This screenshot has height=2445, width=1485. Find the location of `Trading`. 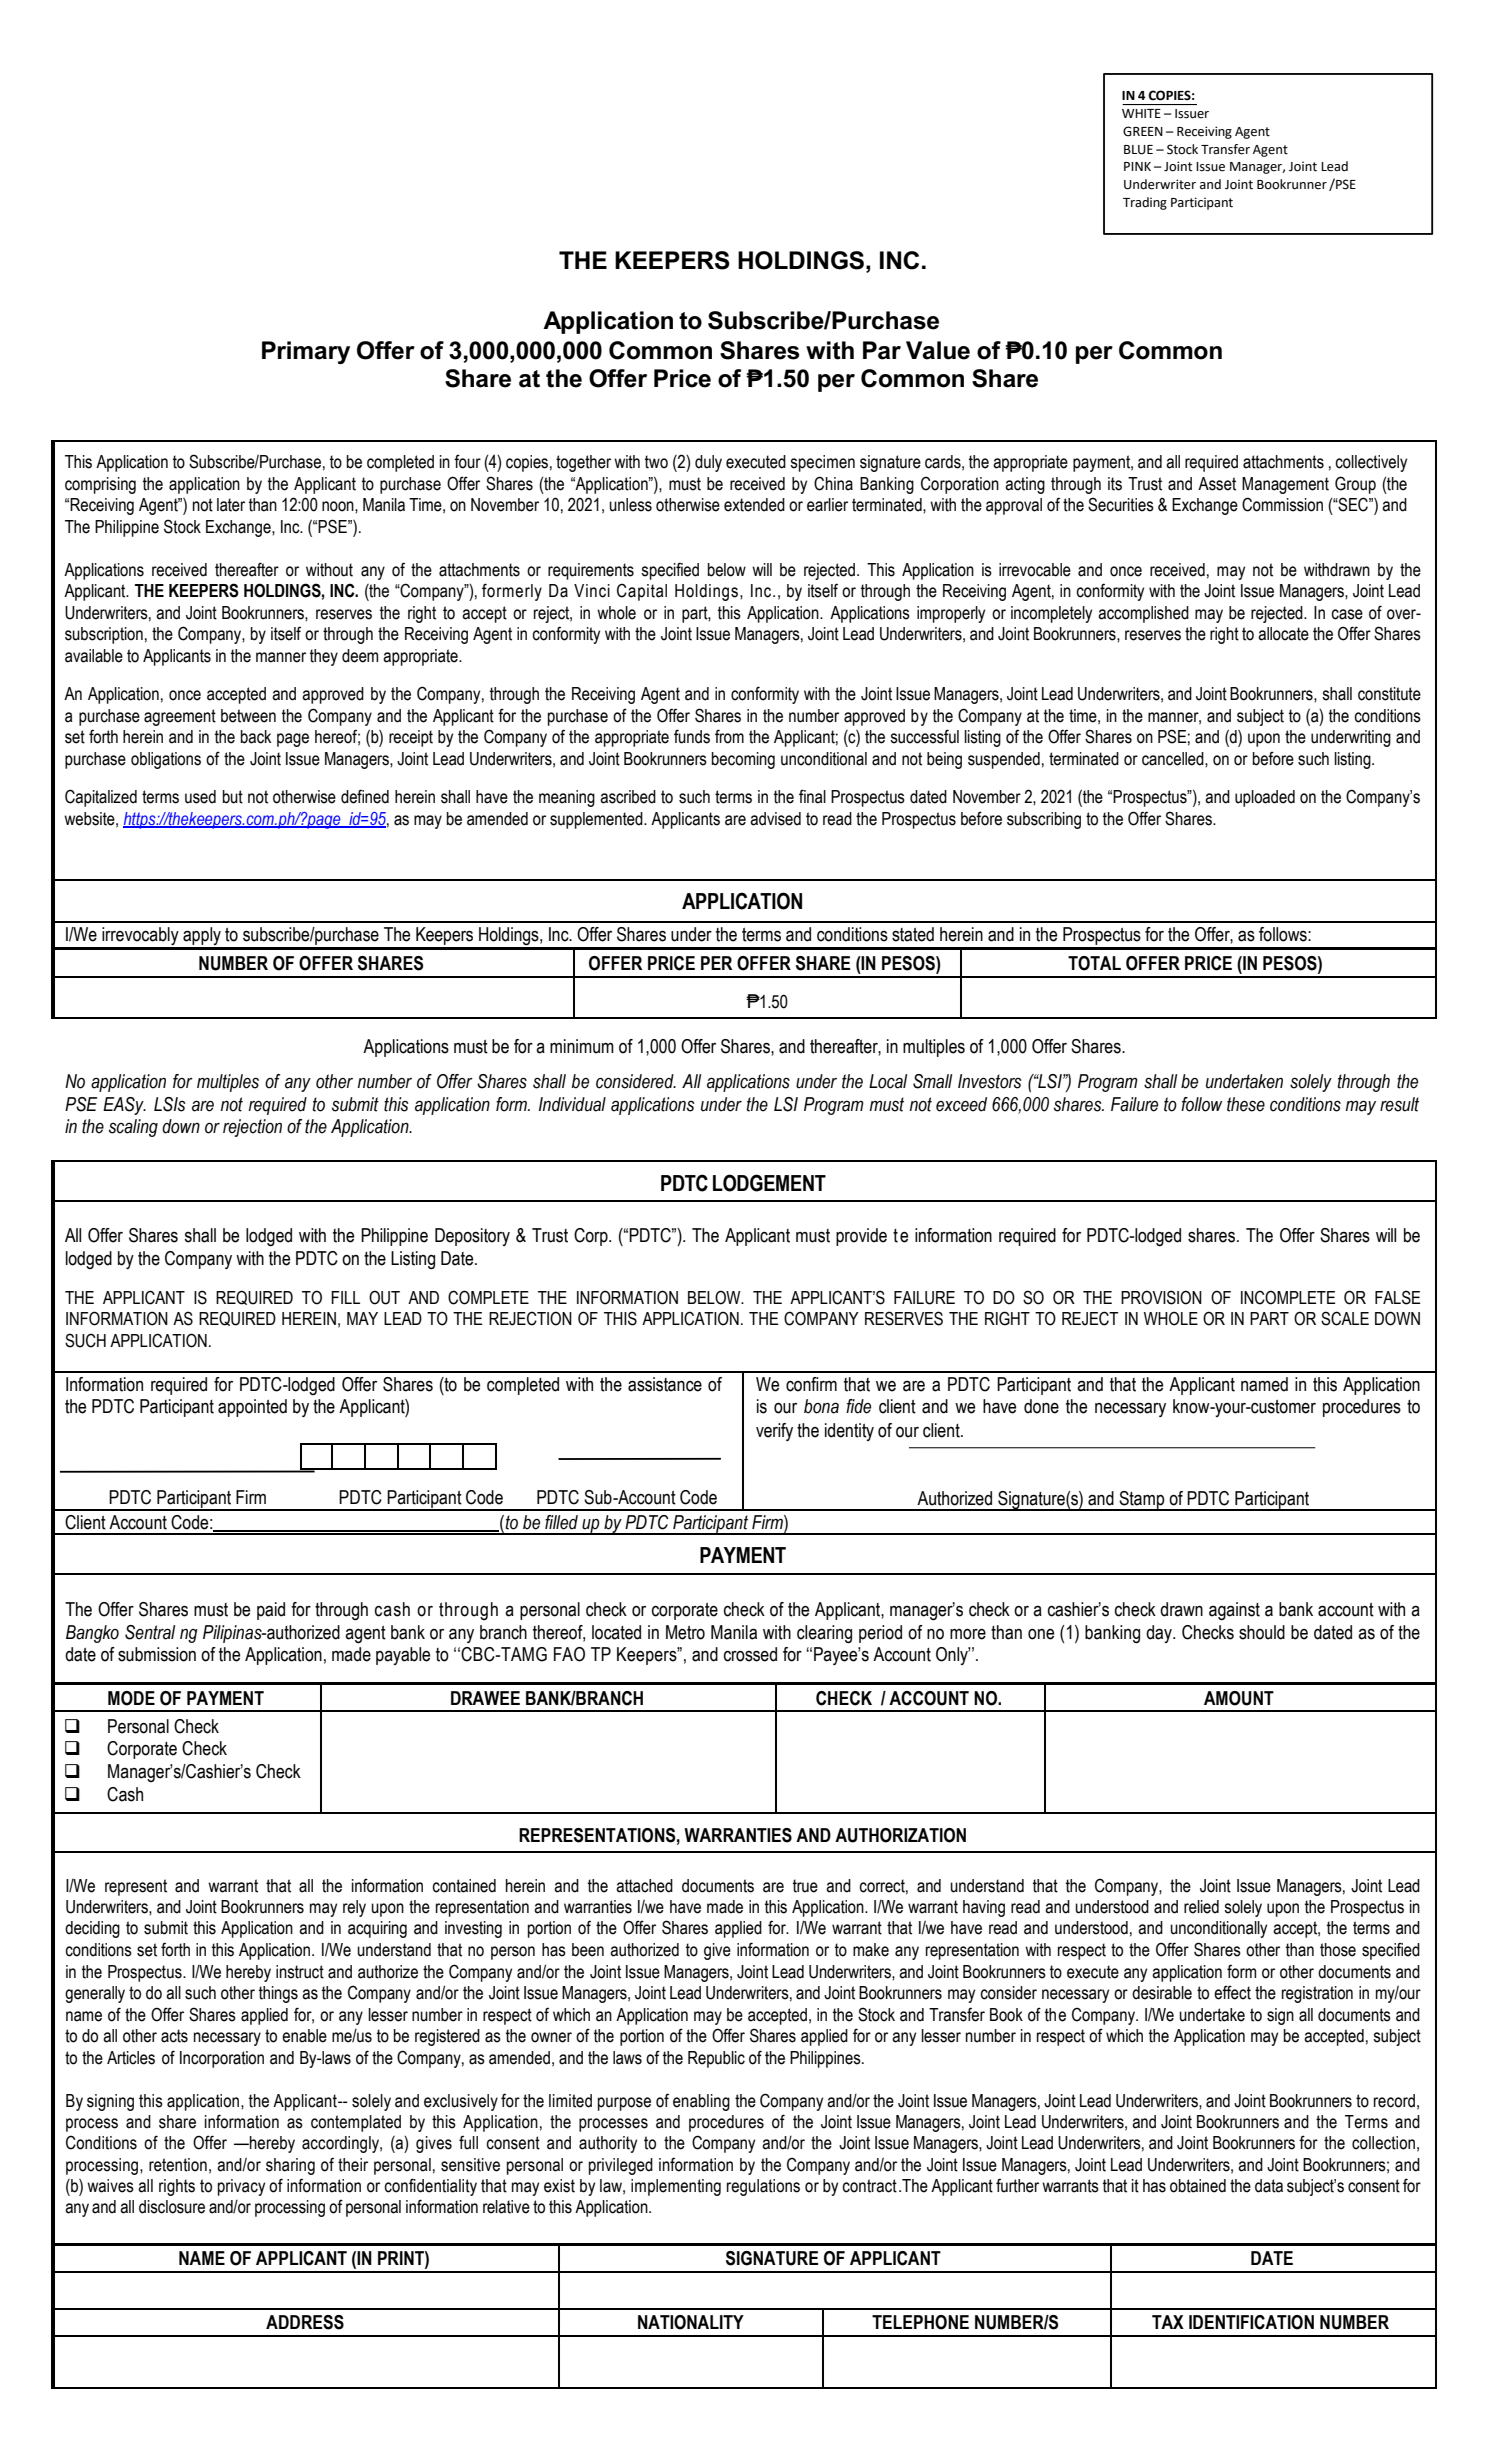

Trading is located at coordinates (1145, 203).
